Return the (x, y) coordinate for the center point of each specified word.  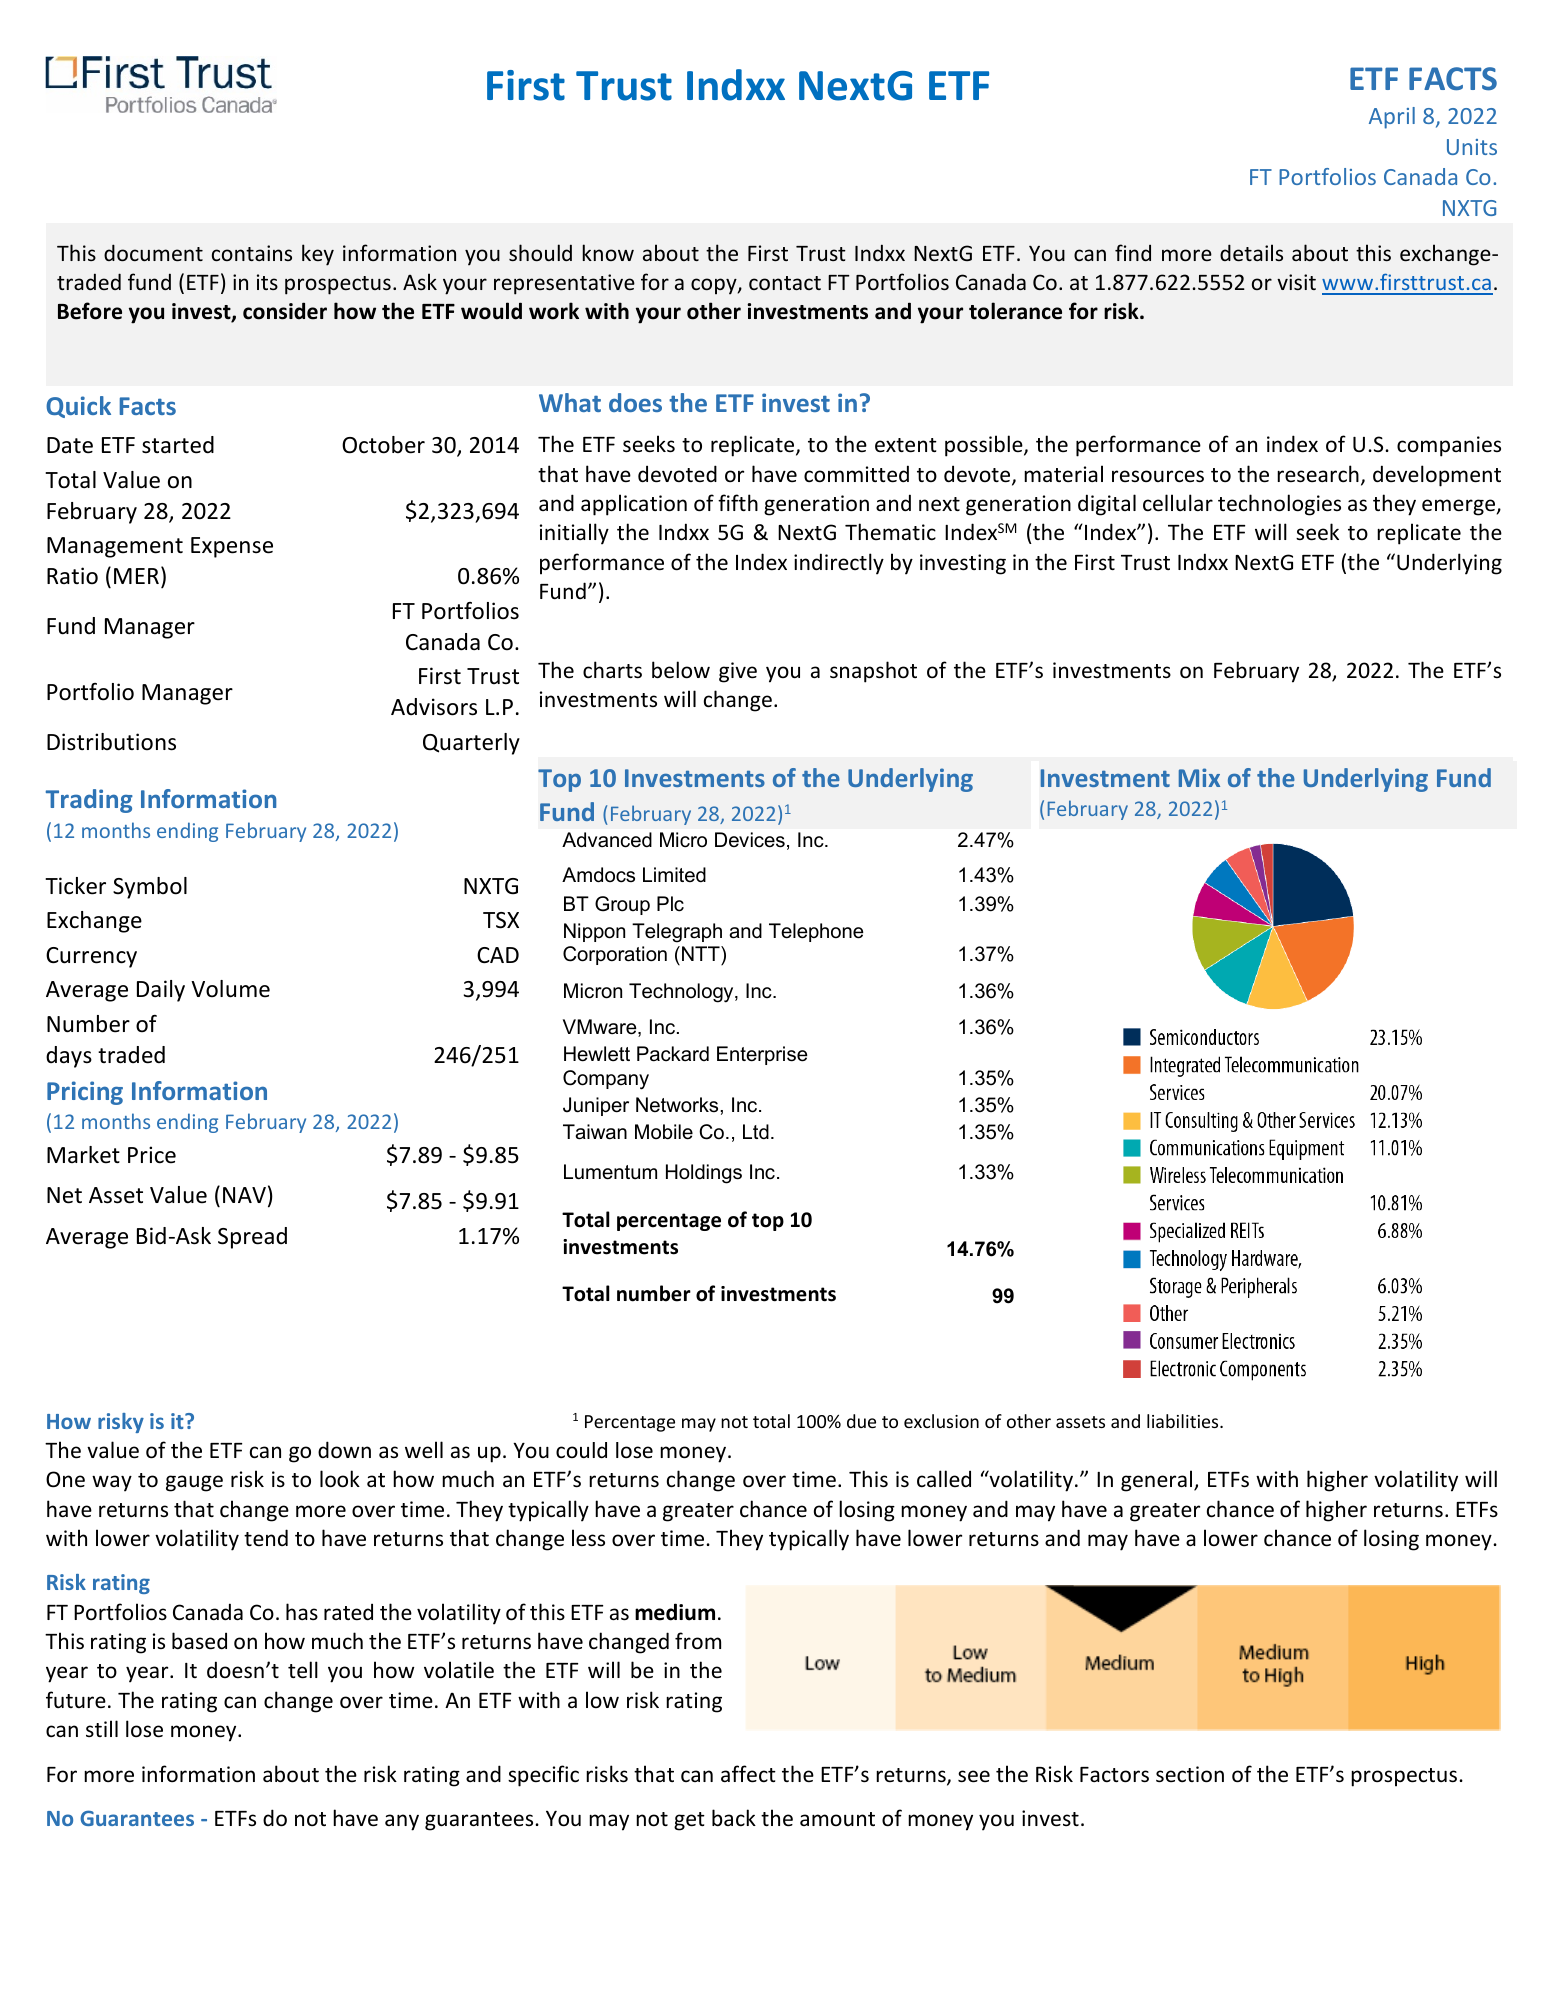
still (102, 1728)
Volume (230, 989)
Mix (1199, 777)
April (1392, 118)
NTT (702, 953)
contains (252, 253)
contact (785, 283)
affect (748, 1774)
